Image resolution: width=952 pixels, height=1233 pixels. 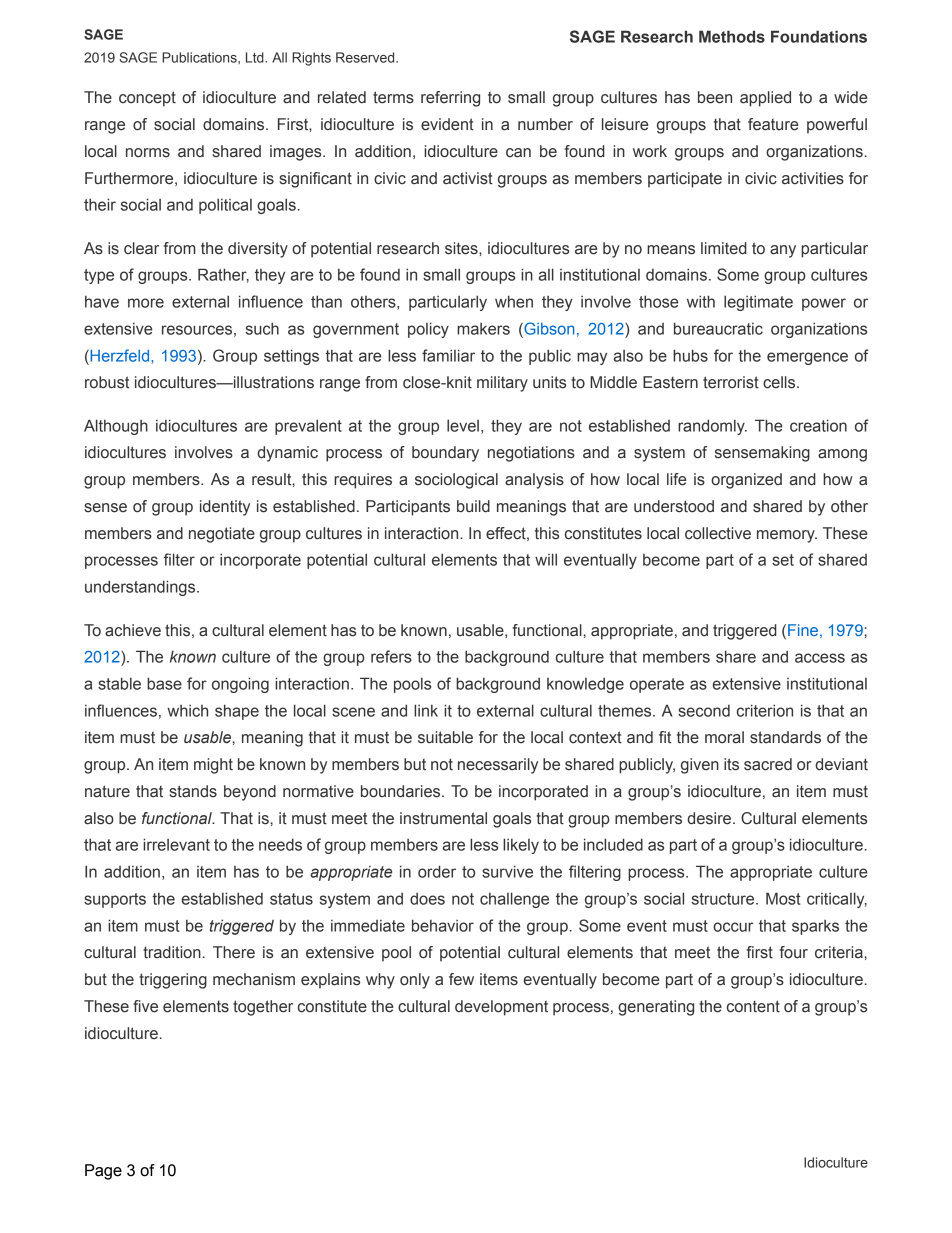 What do you see at coordinates (765, 99) in the screenshot?
I see `applied` at bounding box center [765, 99].
